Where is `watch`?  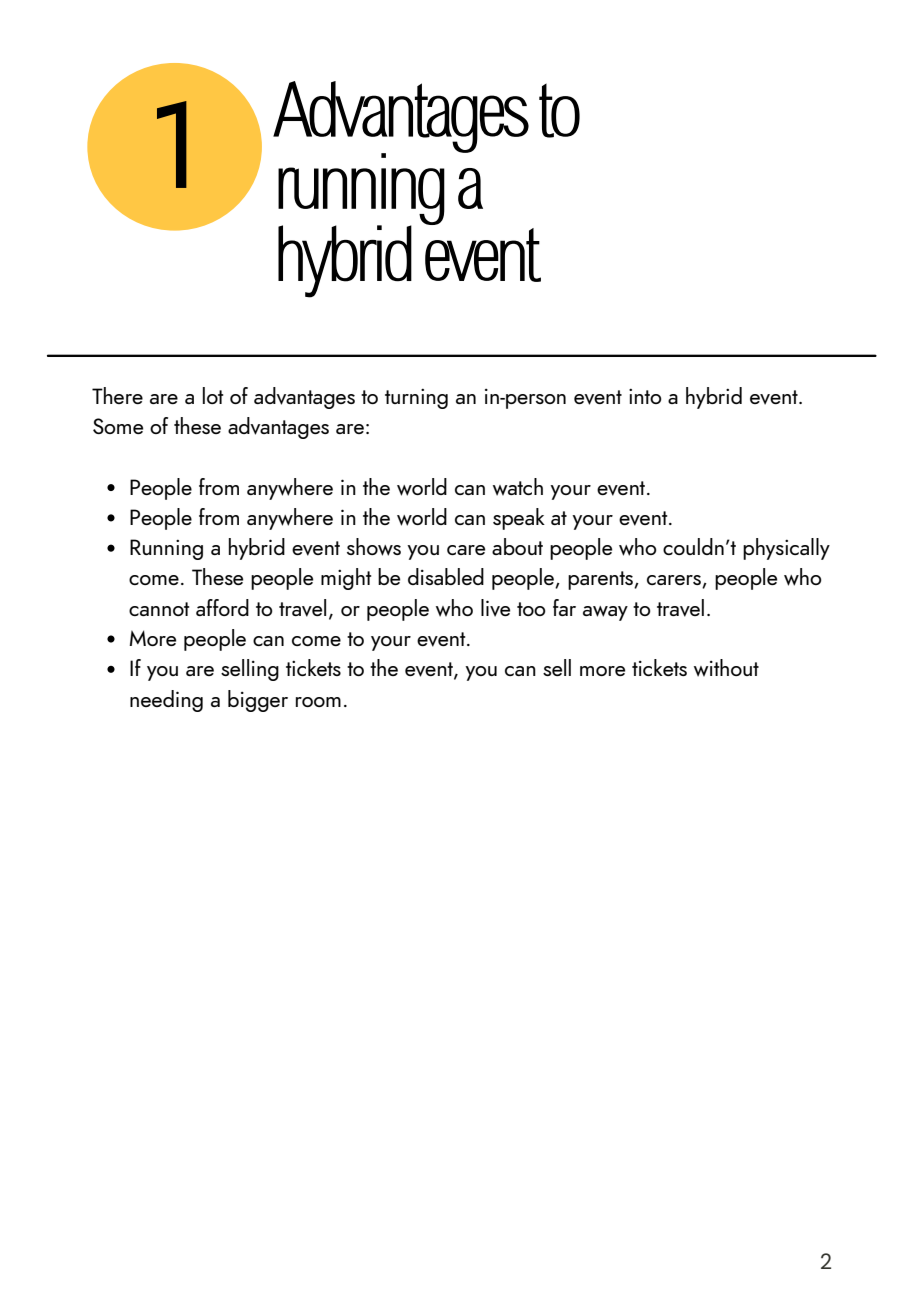 watch is located at coordinates (518, 487).
